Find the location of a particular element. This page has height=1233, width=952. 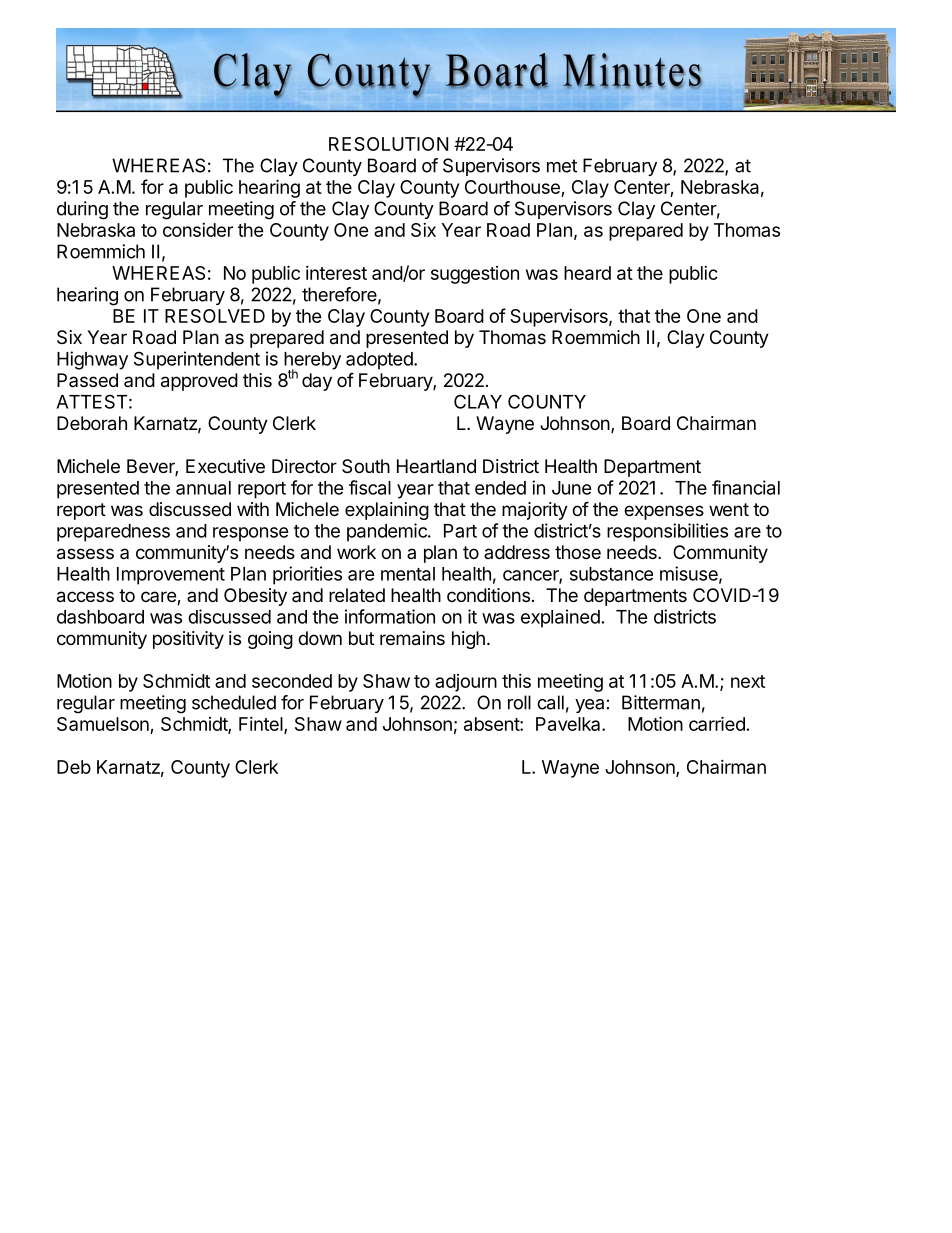

response is located at coordinates (251, 534).
